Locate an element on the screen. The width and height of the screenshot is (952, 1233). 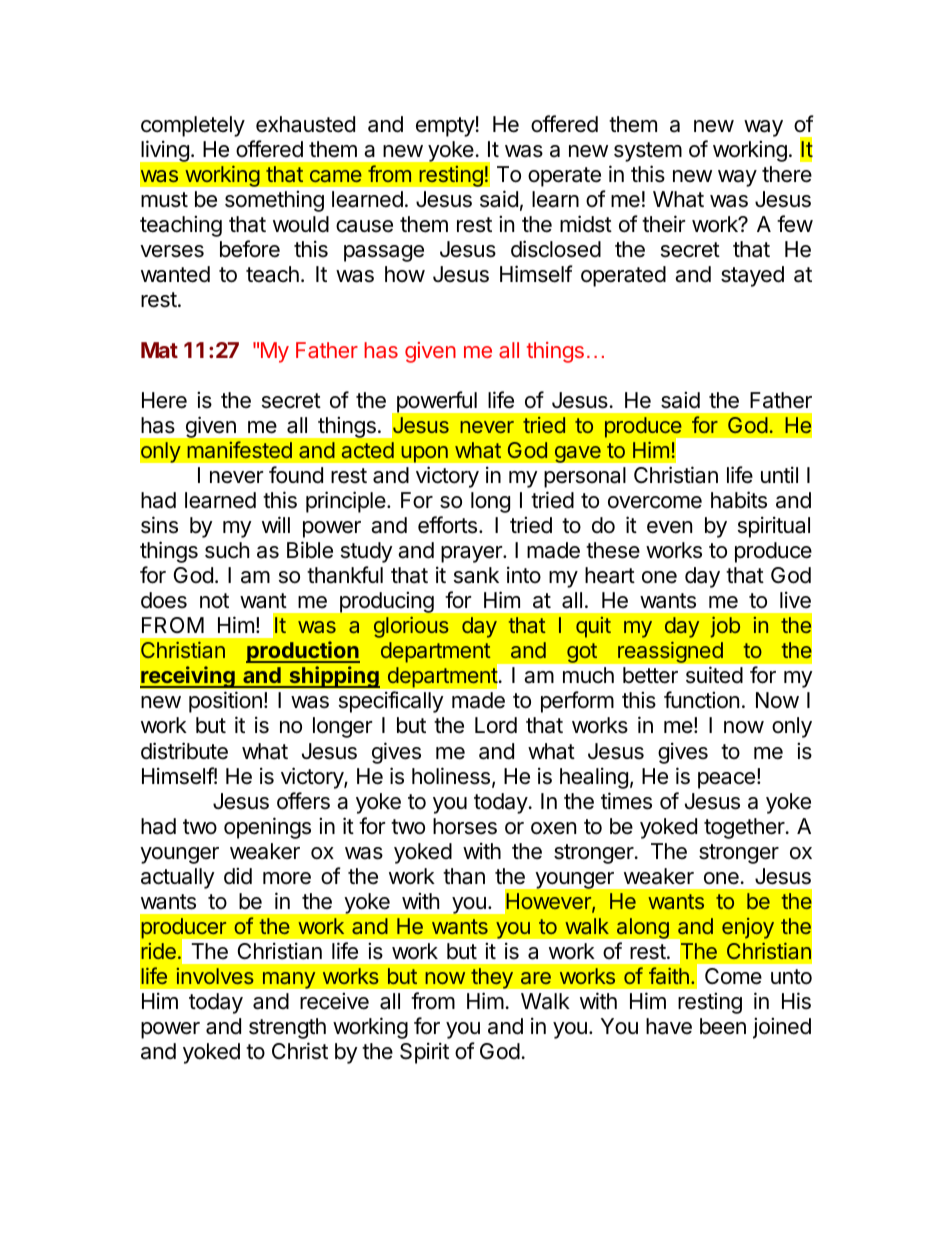
sank is located at coordinates (476, 575).
